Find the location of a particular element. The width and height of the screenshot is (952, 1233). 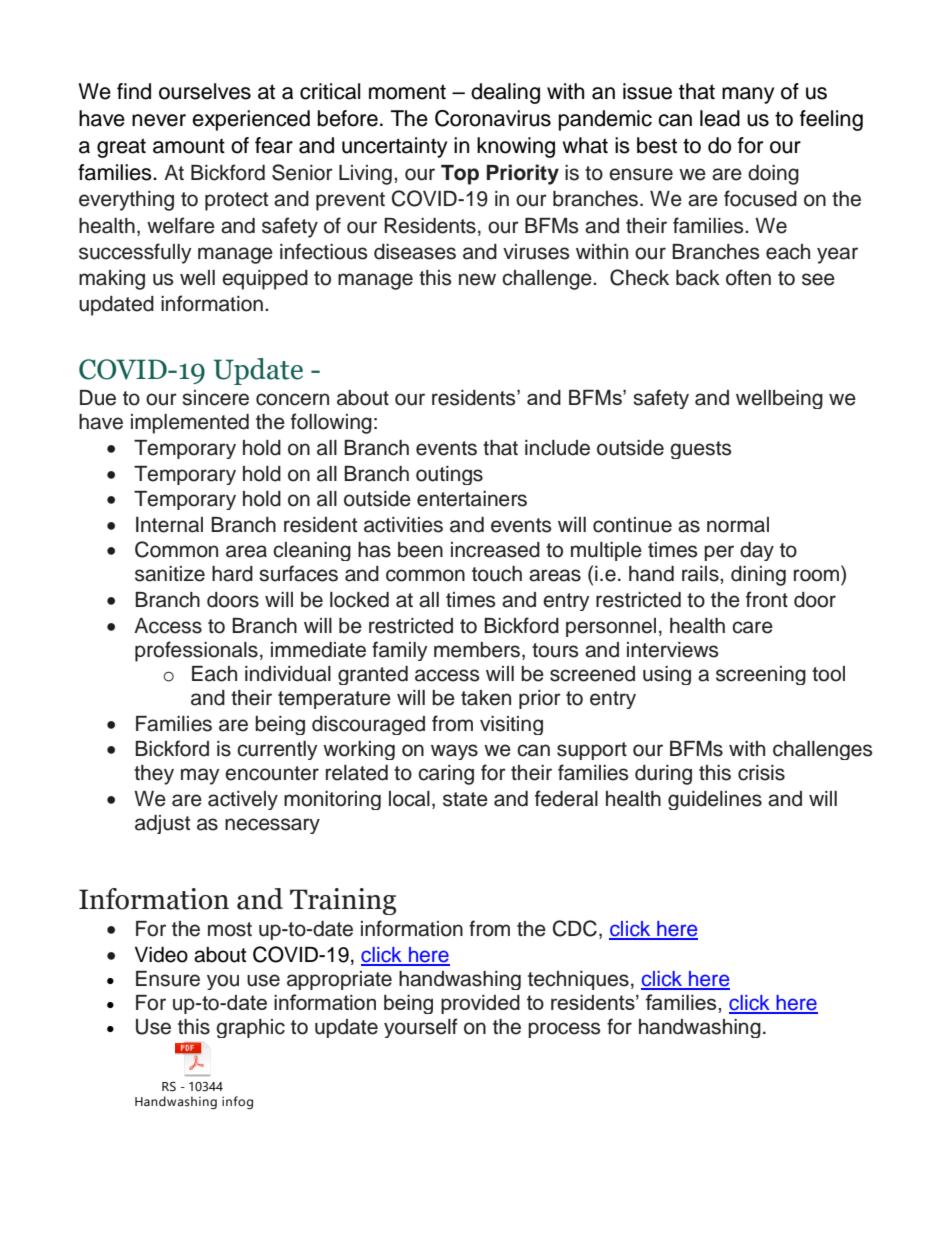

Coronavirus is located at coordinates (493, 118).
